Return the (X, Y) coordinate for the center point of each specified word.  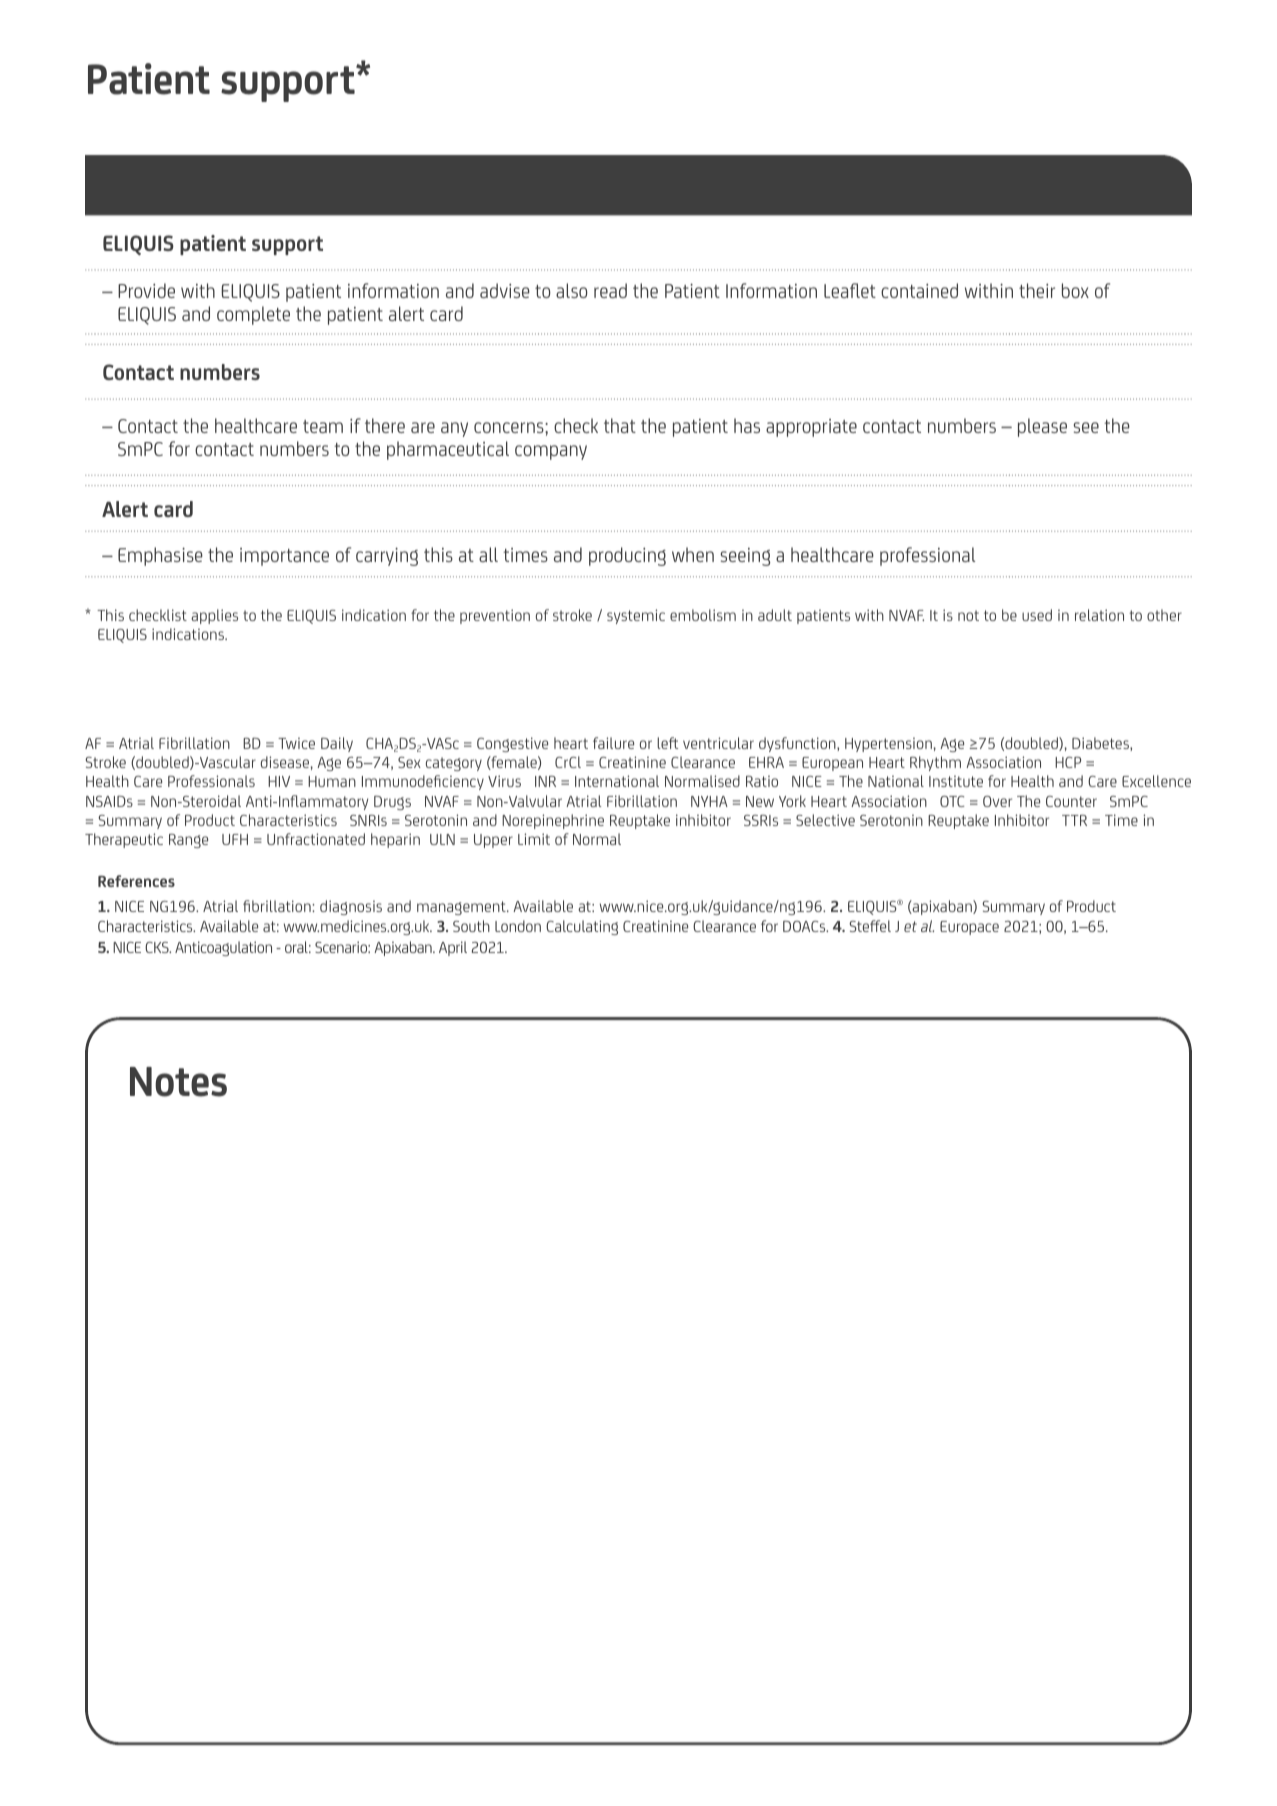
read (610, 290)
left (667, 743)
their (1037, 290)
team (323, 426)
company (551, 452)
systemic (636, 616)
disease (285, 762)
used (1037, 615)
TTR (1074, 820)
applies (214, 616)
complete (253, 315)
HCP (1068, 762)
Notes (178, 1082)
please (1042, 427)
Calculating (582, 927)
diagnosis (351, 907)
